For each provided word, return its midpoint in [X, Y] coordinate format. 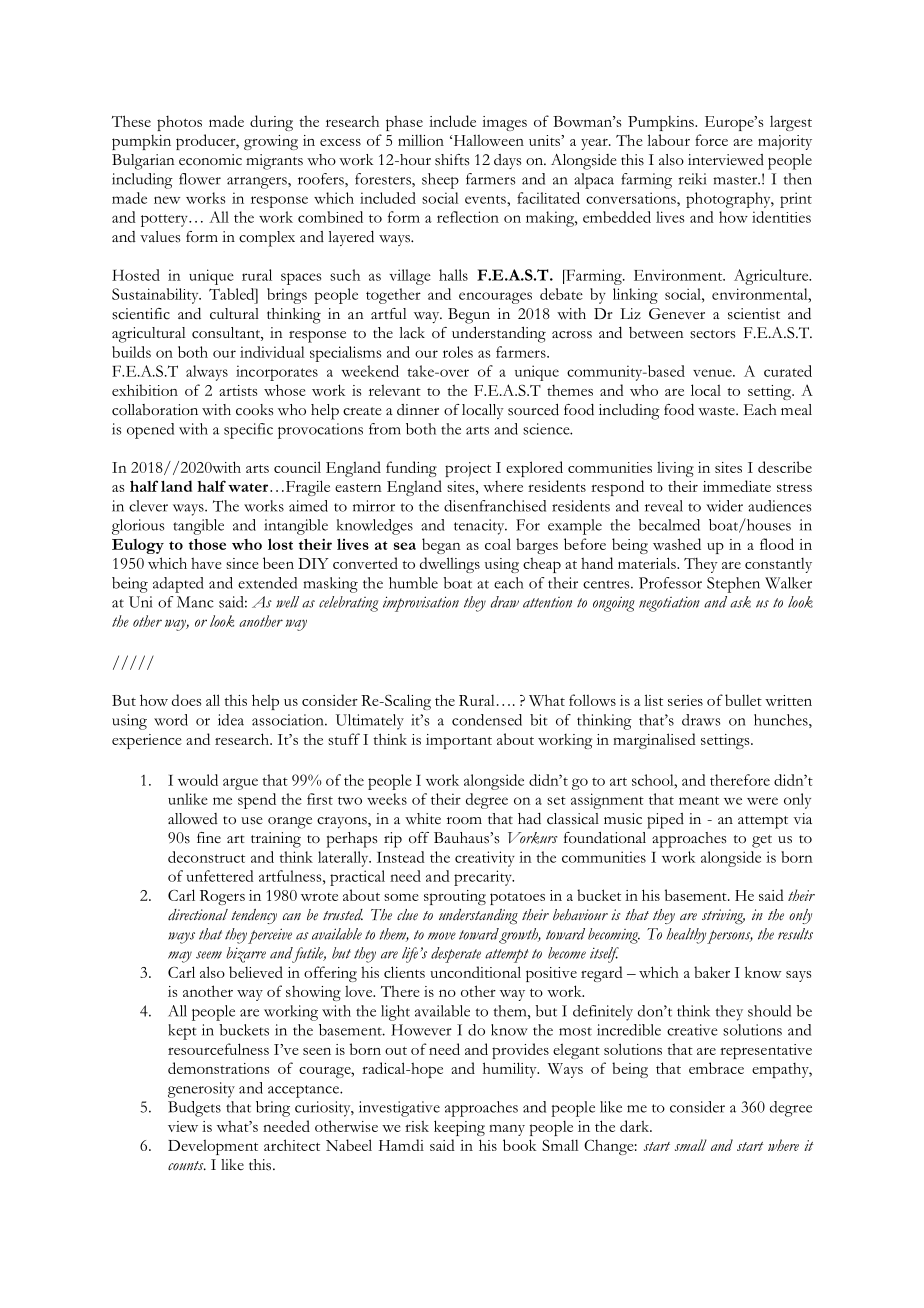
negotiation [669, 604]
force [711, 140]
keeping [459, 1128]
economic [210, 160]
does [186, 700]
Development [213, 1147]
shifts [452, 160]
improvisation [421, 604]
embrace [716, 1068]
